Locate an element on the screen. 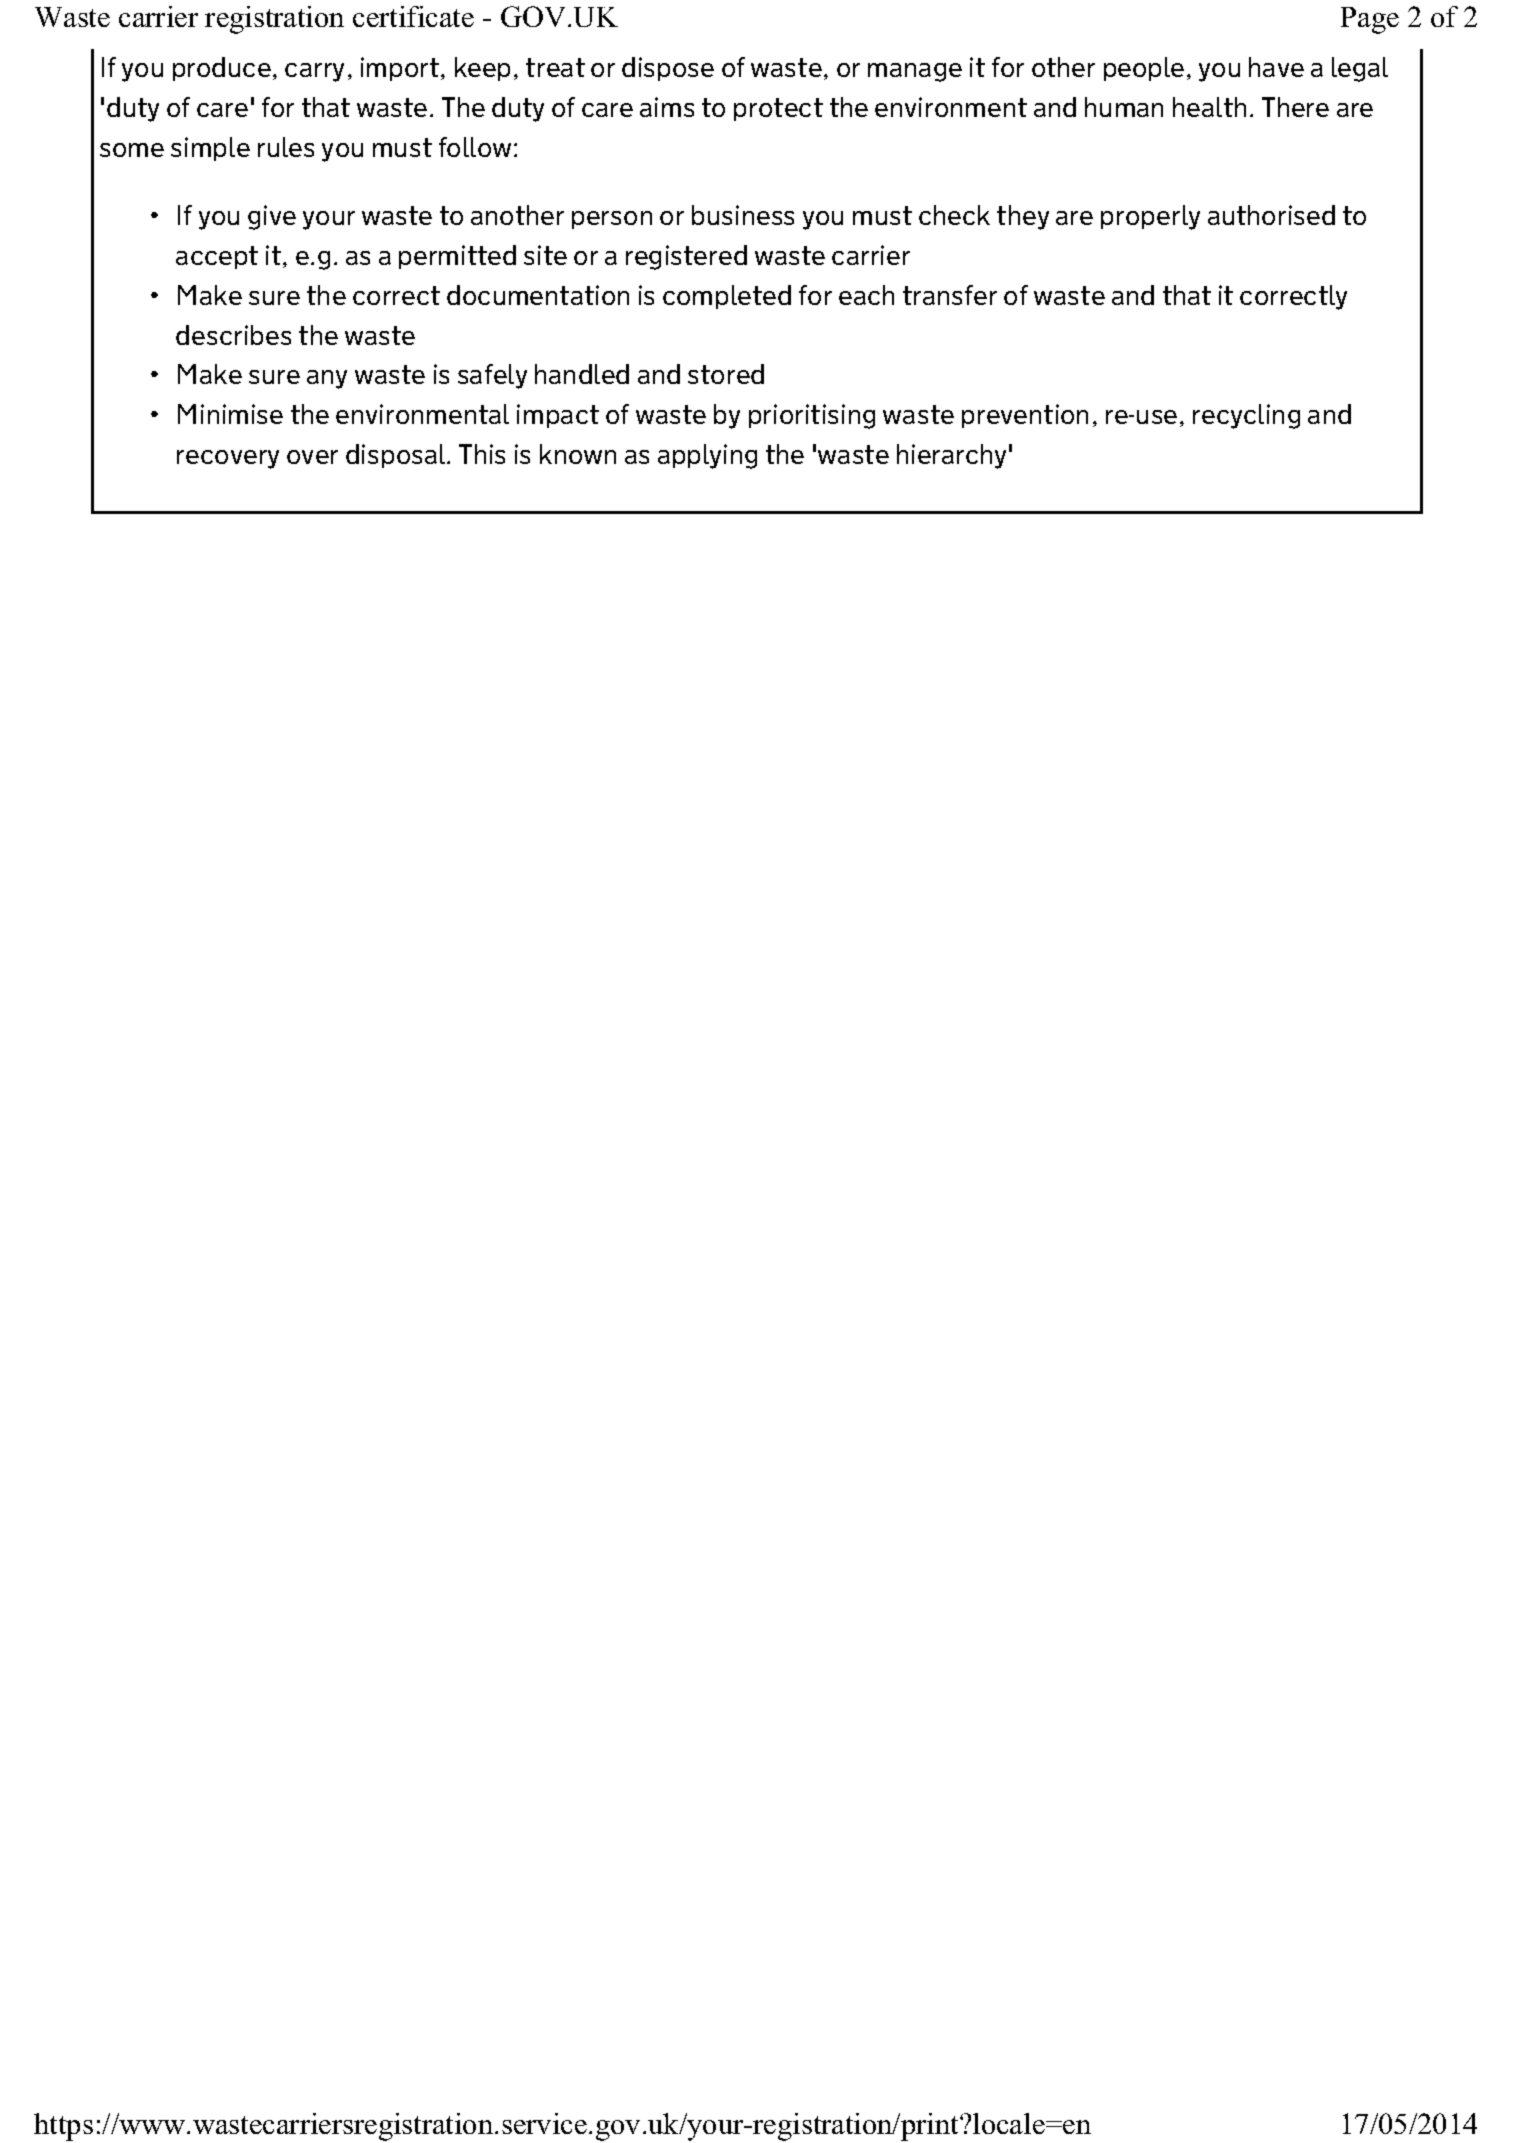 The width and height of the screenshot is (1515, 2143). Page is located at coordinates (1370, 20).
